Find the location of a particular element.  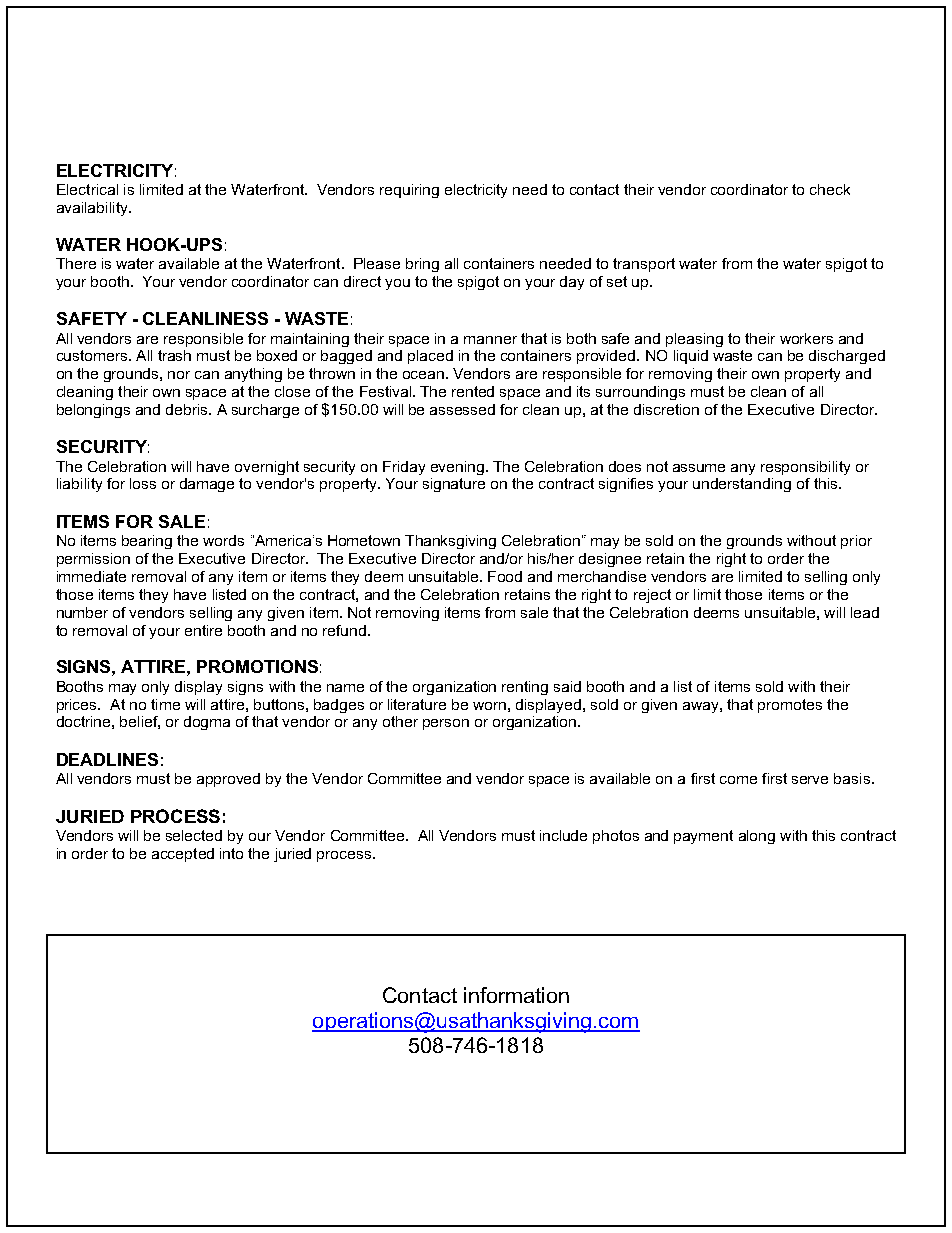

entire is located at coordinates (203, 630).
